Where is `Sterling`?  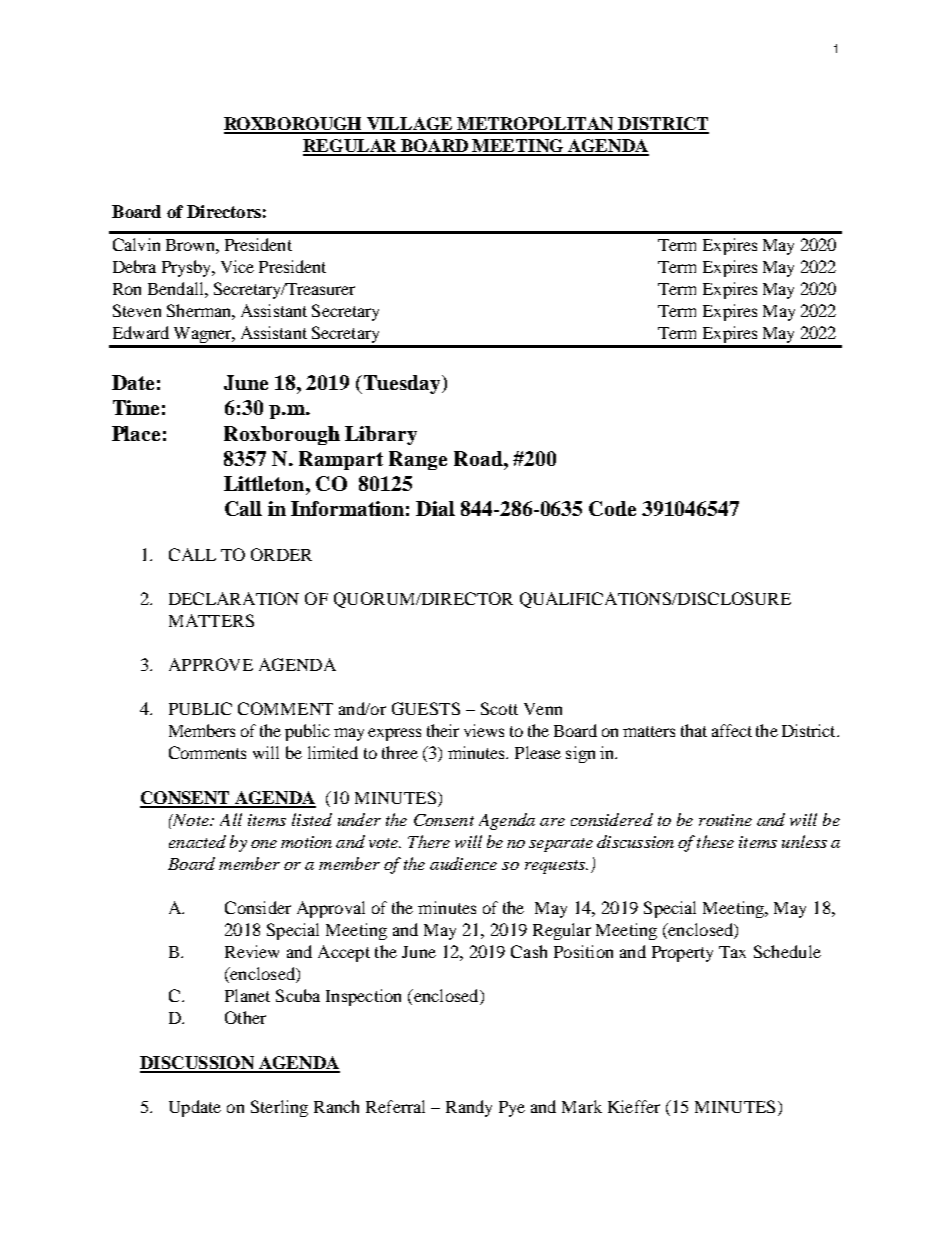
Sterling is located at coordinates (279, 1108).
